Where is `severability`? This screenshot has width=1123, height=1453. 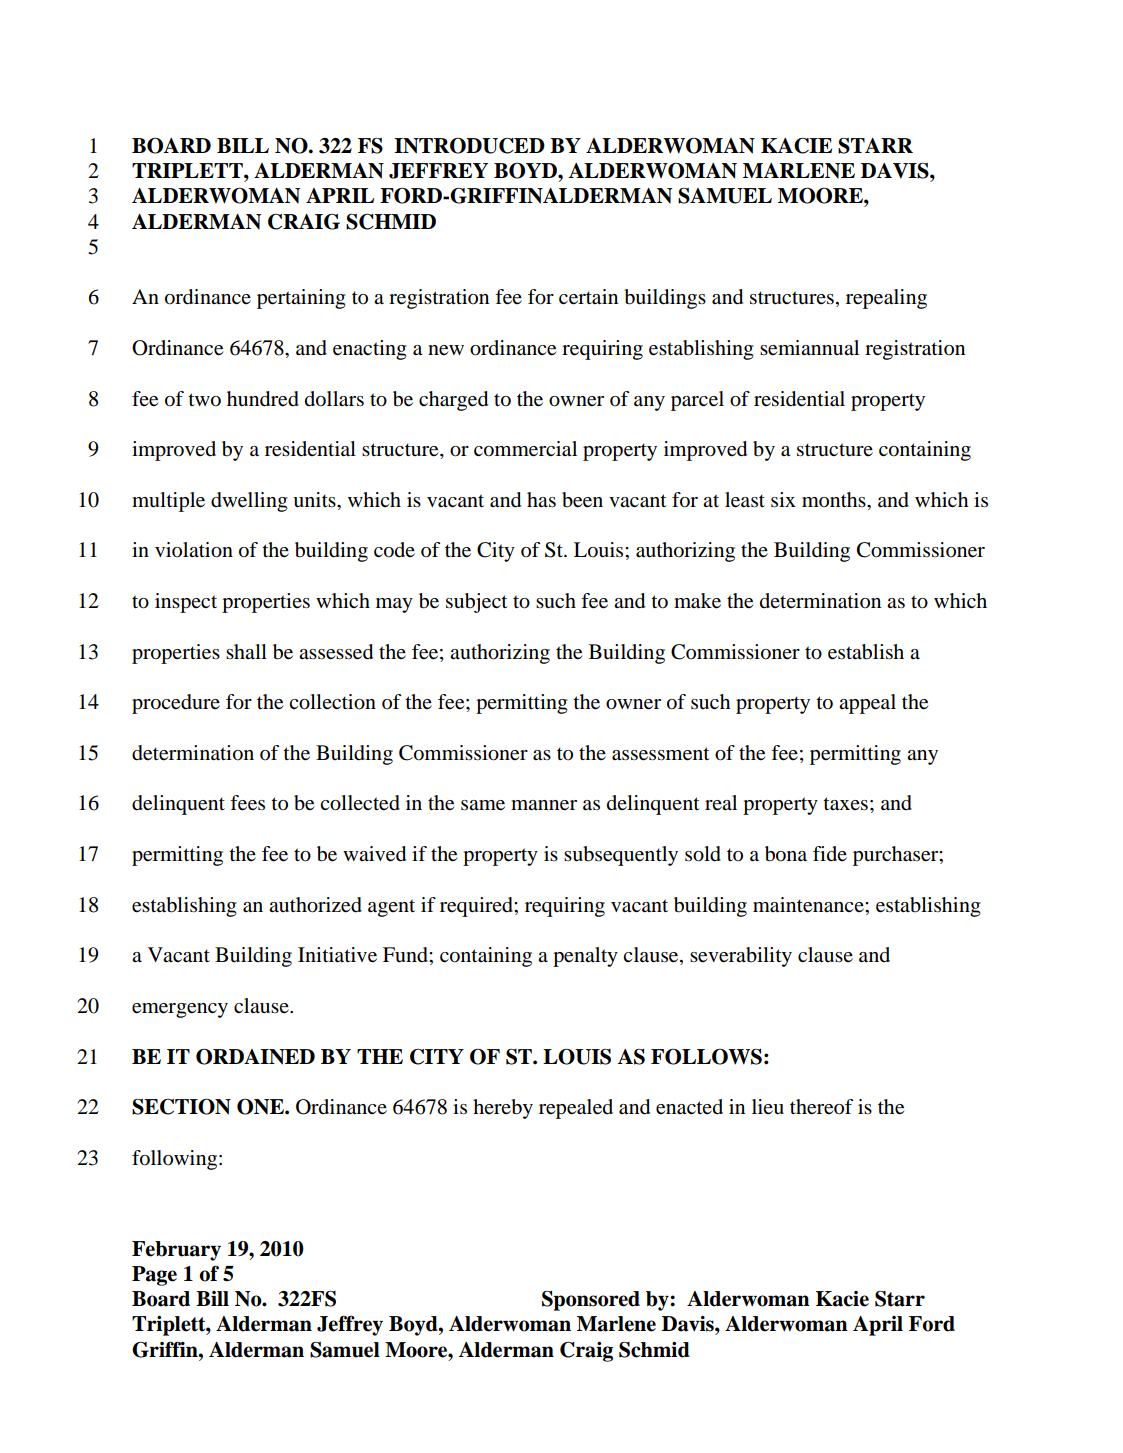 severability is located at coordinates (741, 957).
